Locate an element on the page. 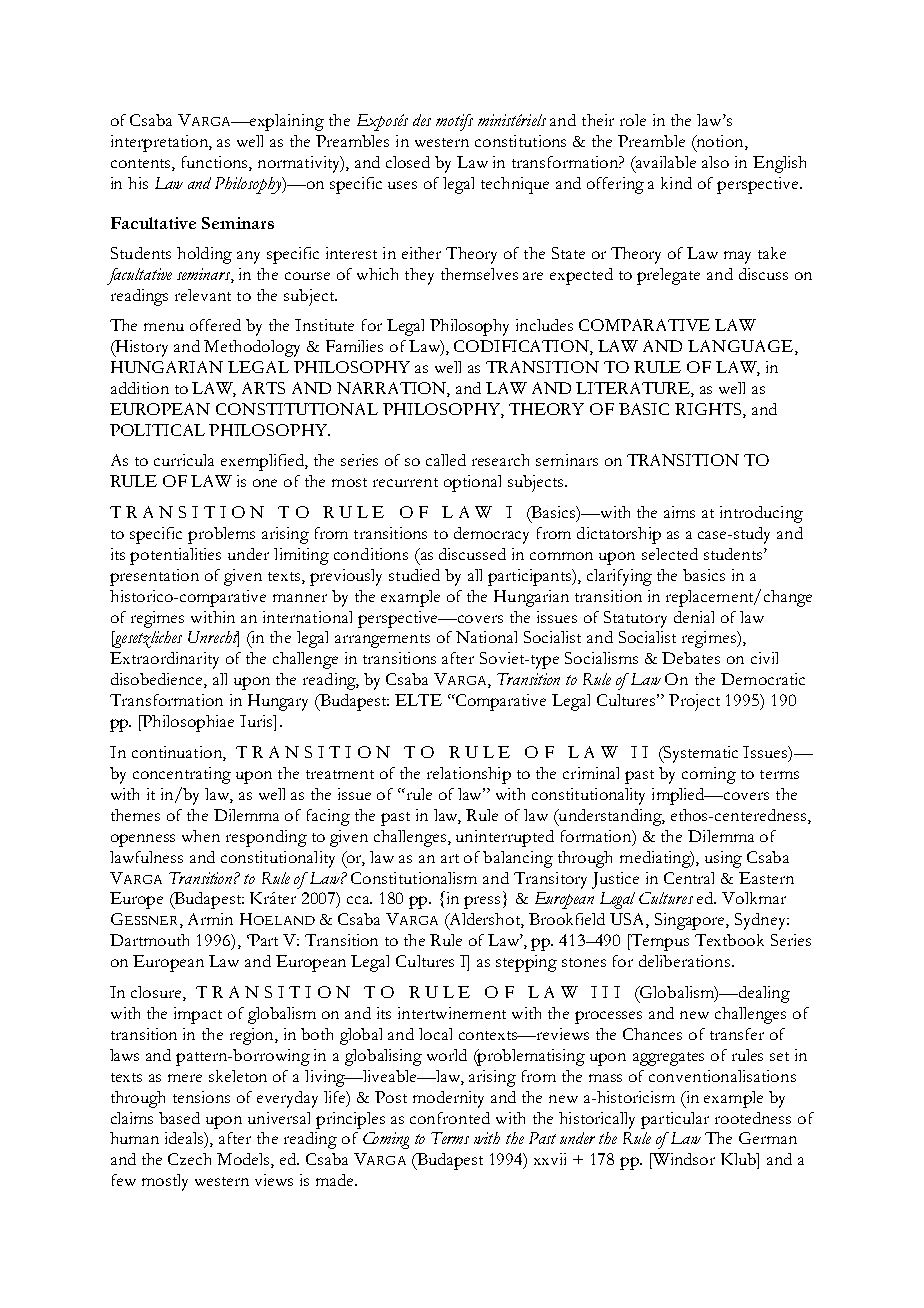 This document has width=924, height=1308. also is located at coordinates (715, 162).
